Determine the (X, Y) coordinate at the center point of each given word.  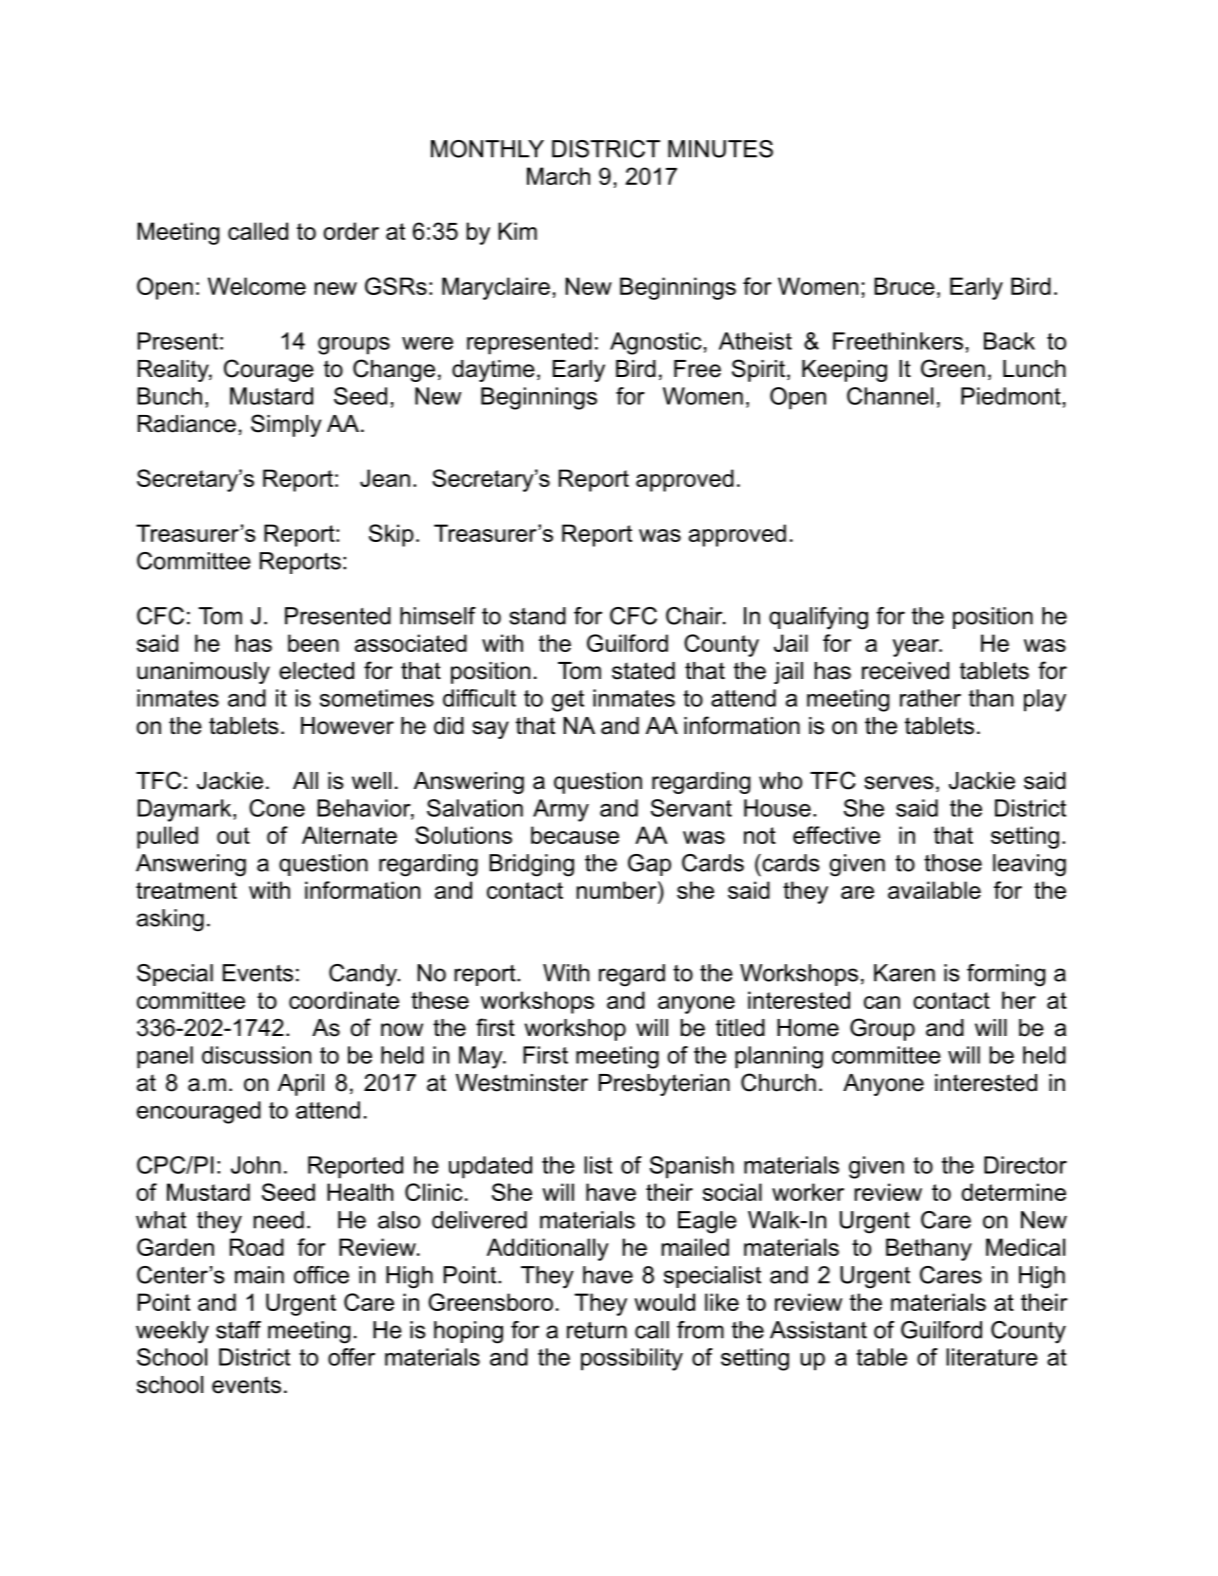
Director (1025, 1165)
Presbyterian (664, 1085)
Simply (286, 425)
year (917, 648)
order (351, 231)
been (313, 643)
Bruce (904, 286)
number (618, 890)
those (953, 863)
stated (643, 671)
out (233, 835)
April (301, 1085)
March (558, 176)
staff (238, 1330)
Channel (890, 396)
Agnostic (656, 343)
